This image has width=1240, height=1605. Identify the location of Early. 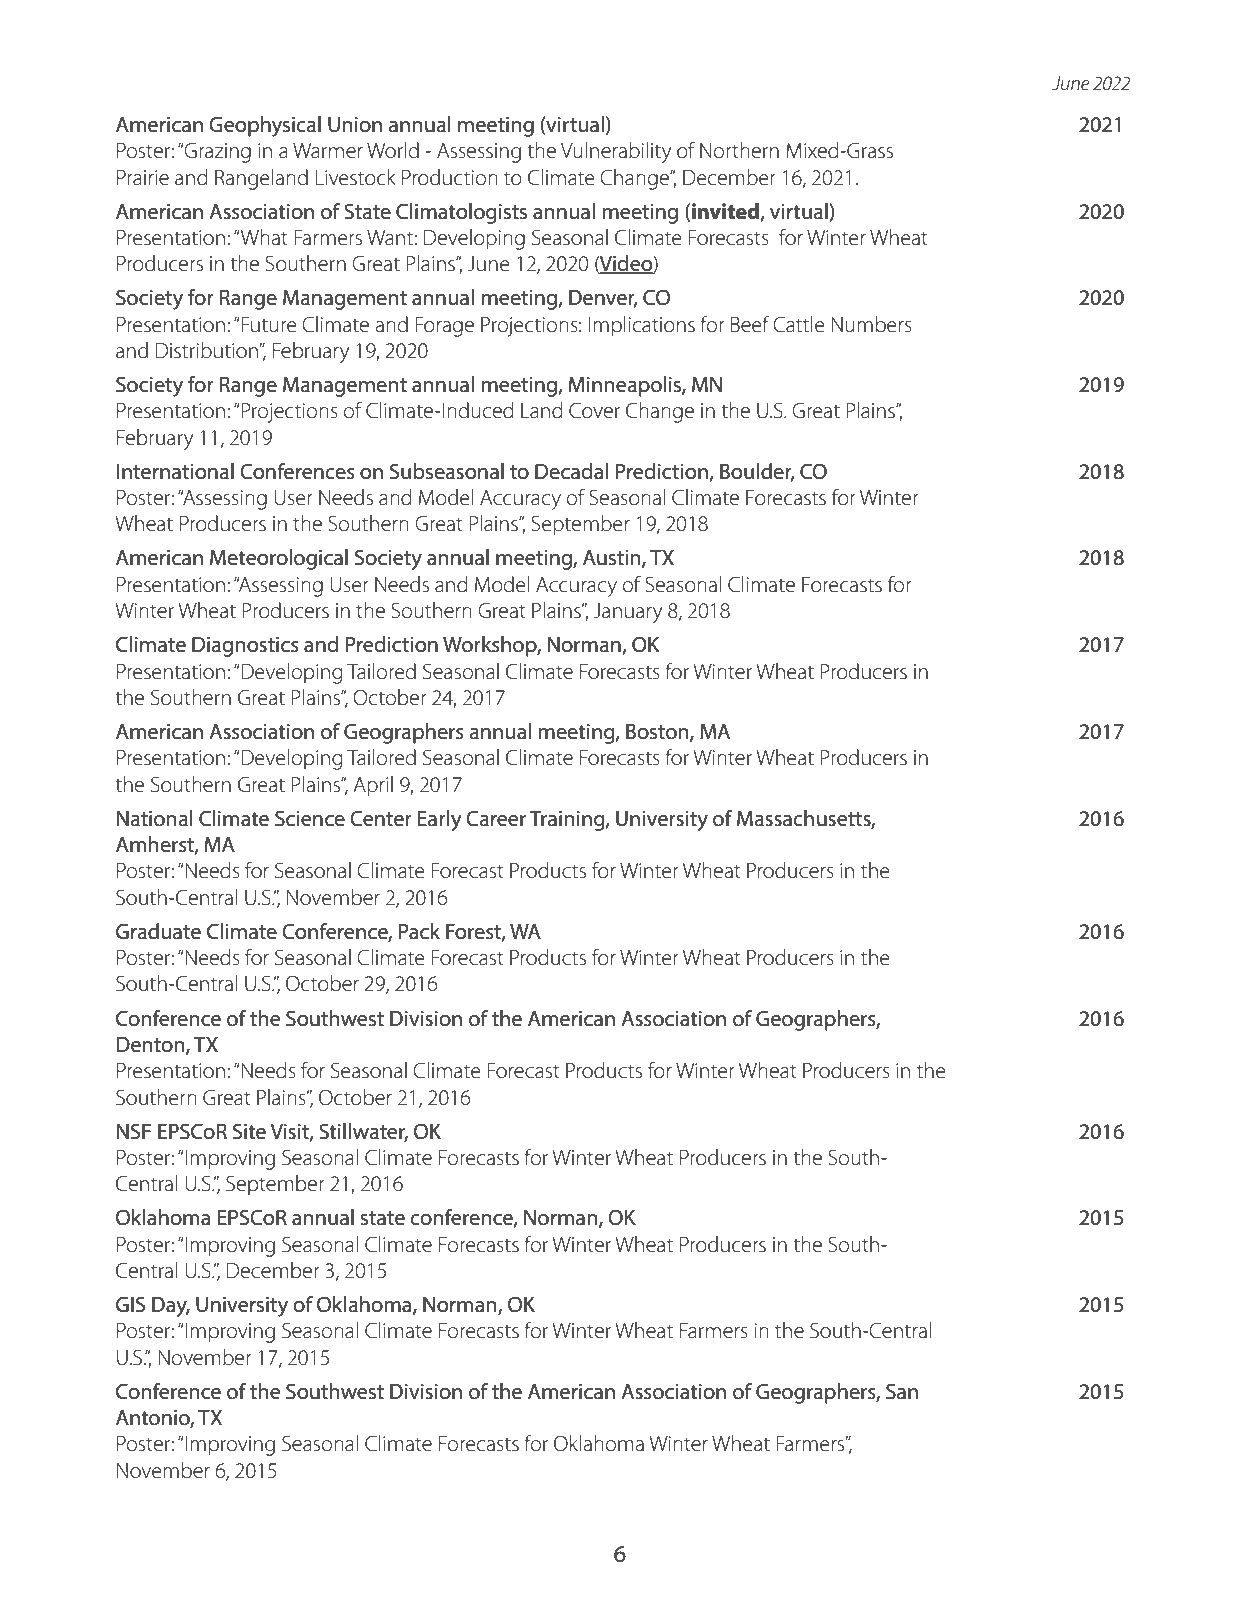
(440, 820).
